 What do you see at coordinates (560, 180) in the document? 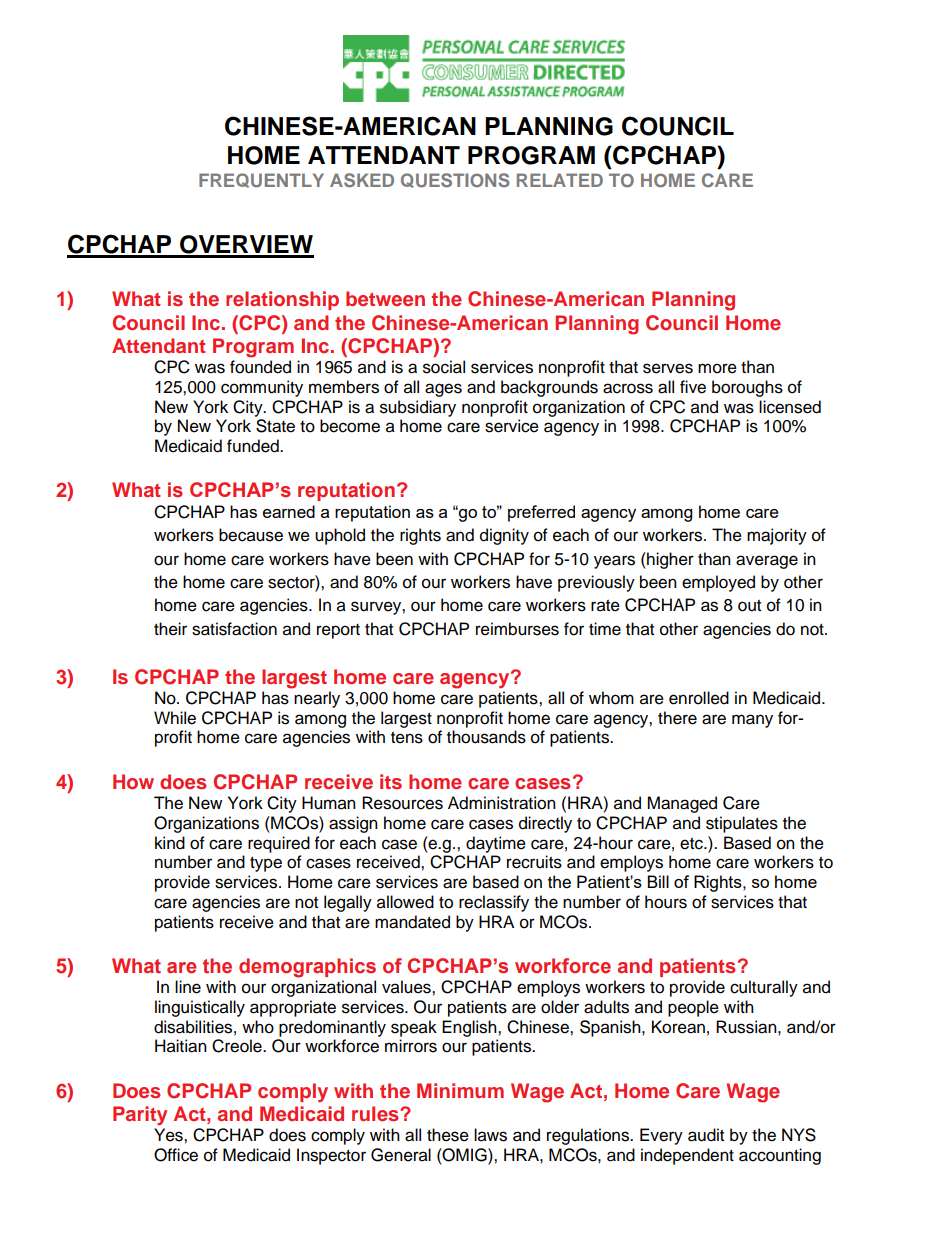
I see `RELATED` at bounding box center [560, 180].
